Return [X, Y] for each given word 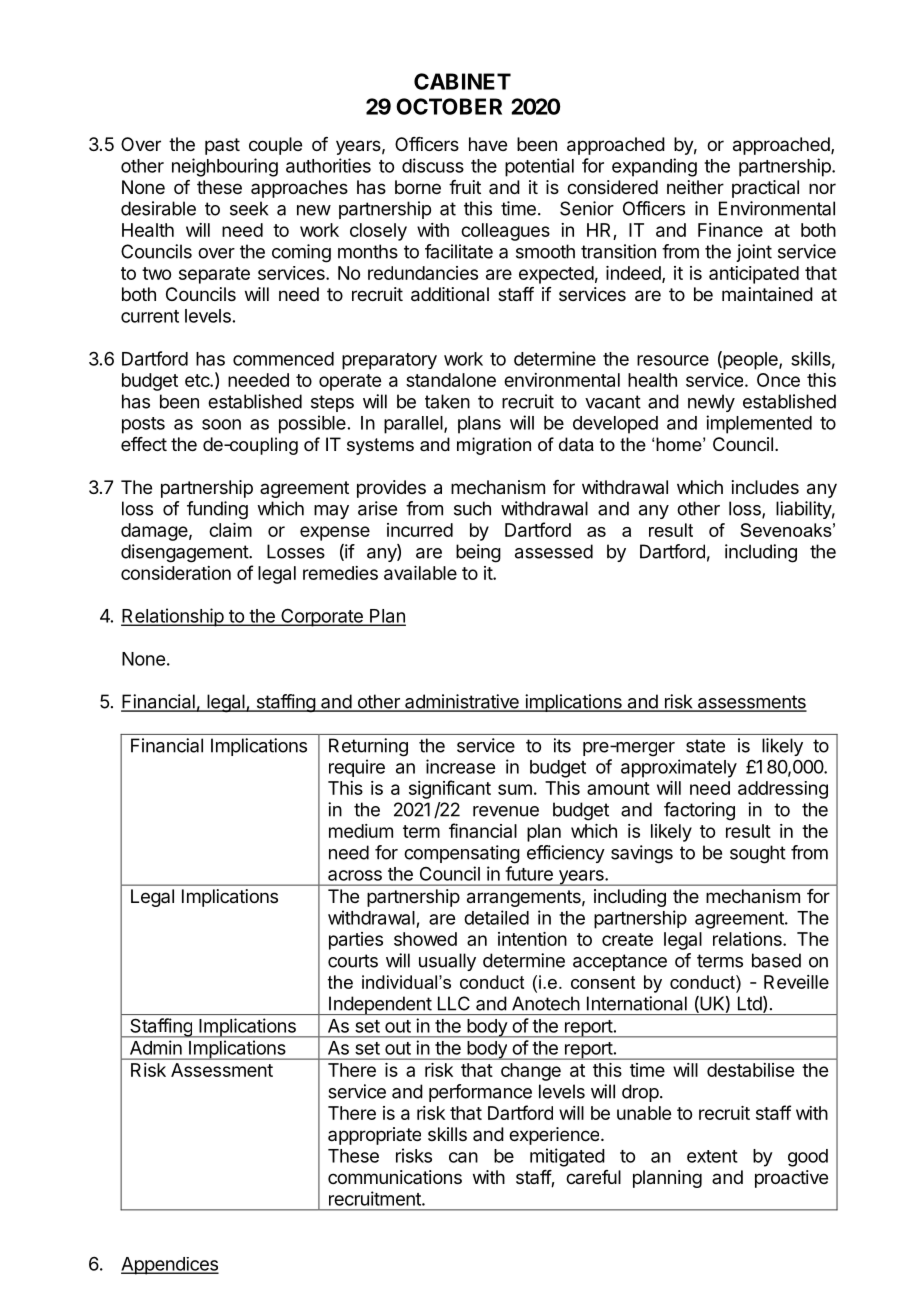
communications [395, 1177]
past [222, 146]
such [472, 508]
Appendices [170, 1266]
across [355, 875]
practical [765, 189]
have [488, 144]
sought [758, 854]
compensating [462, 854]
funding [217, 510]
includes [765, 487]
